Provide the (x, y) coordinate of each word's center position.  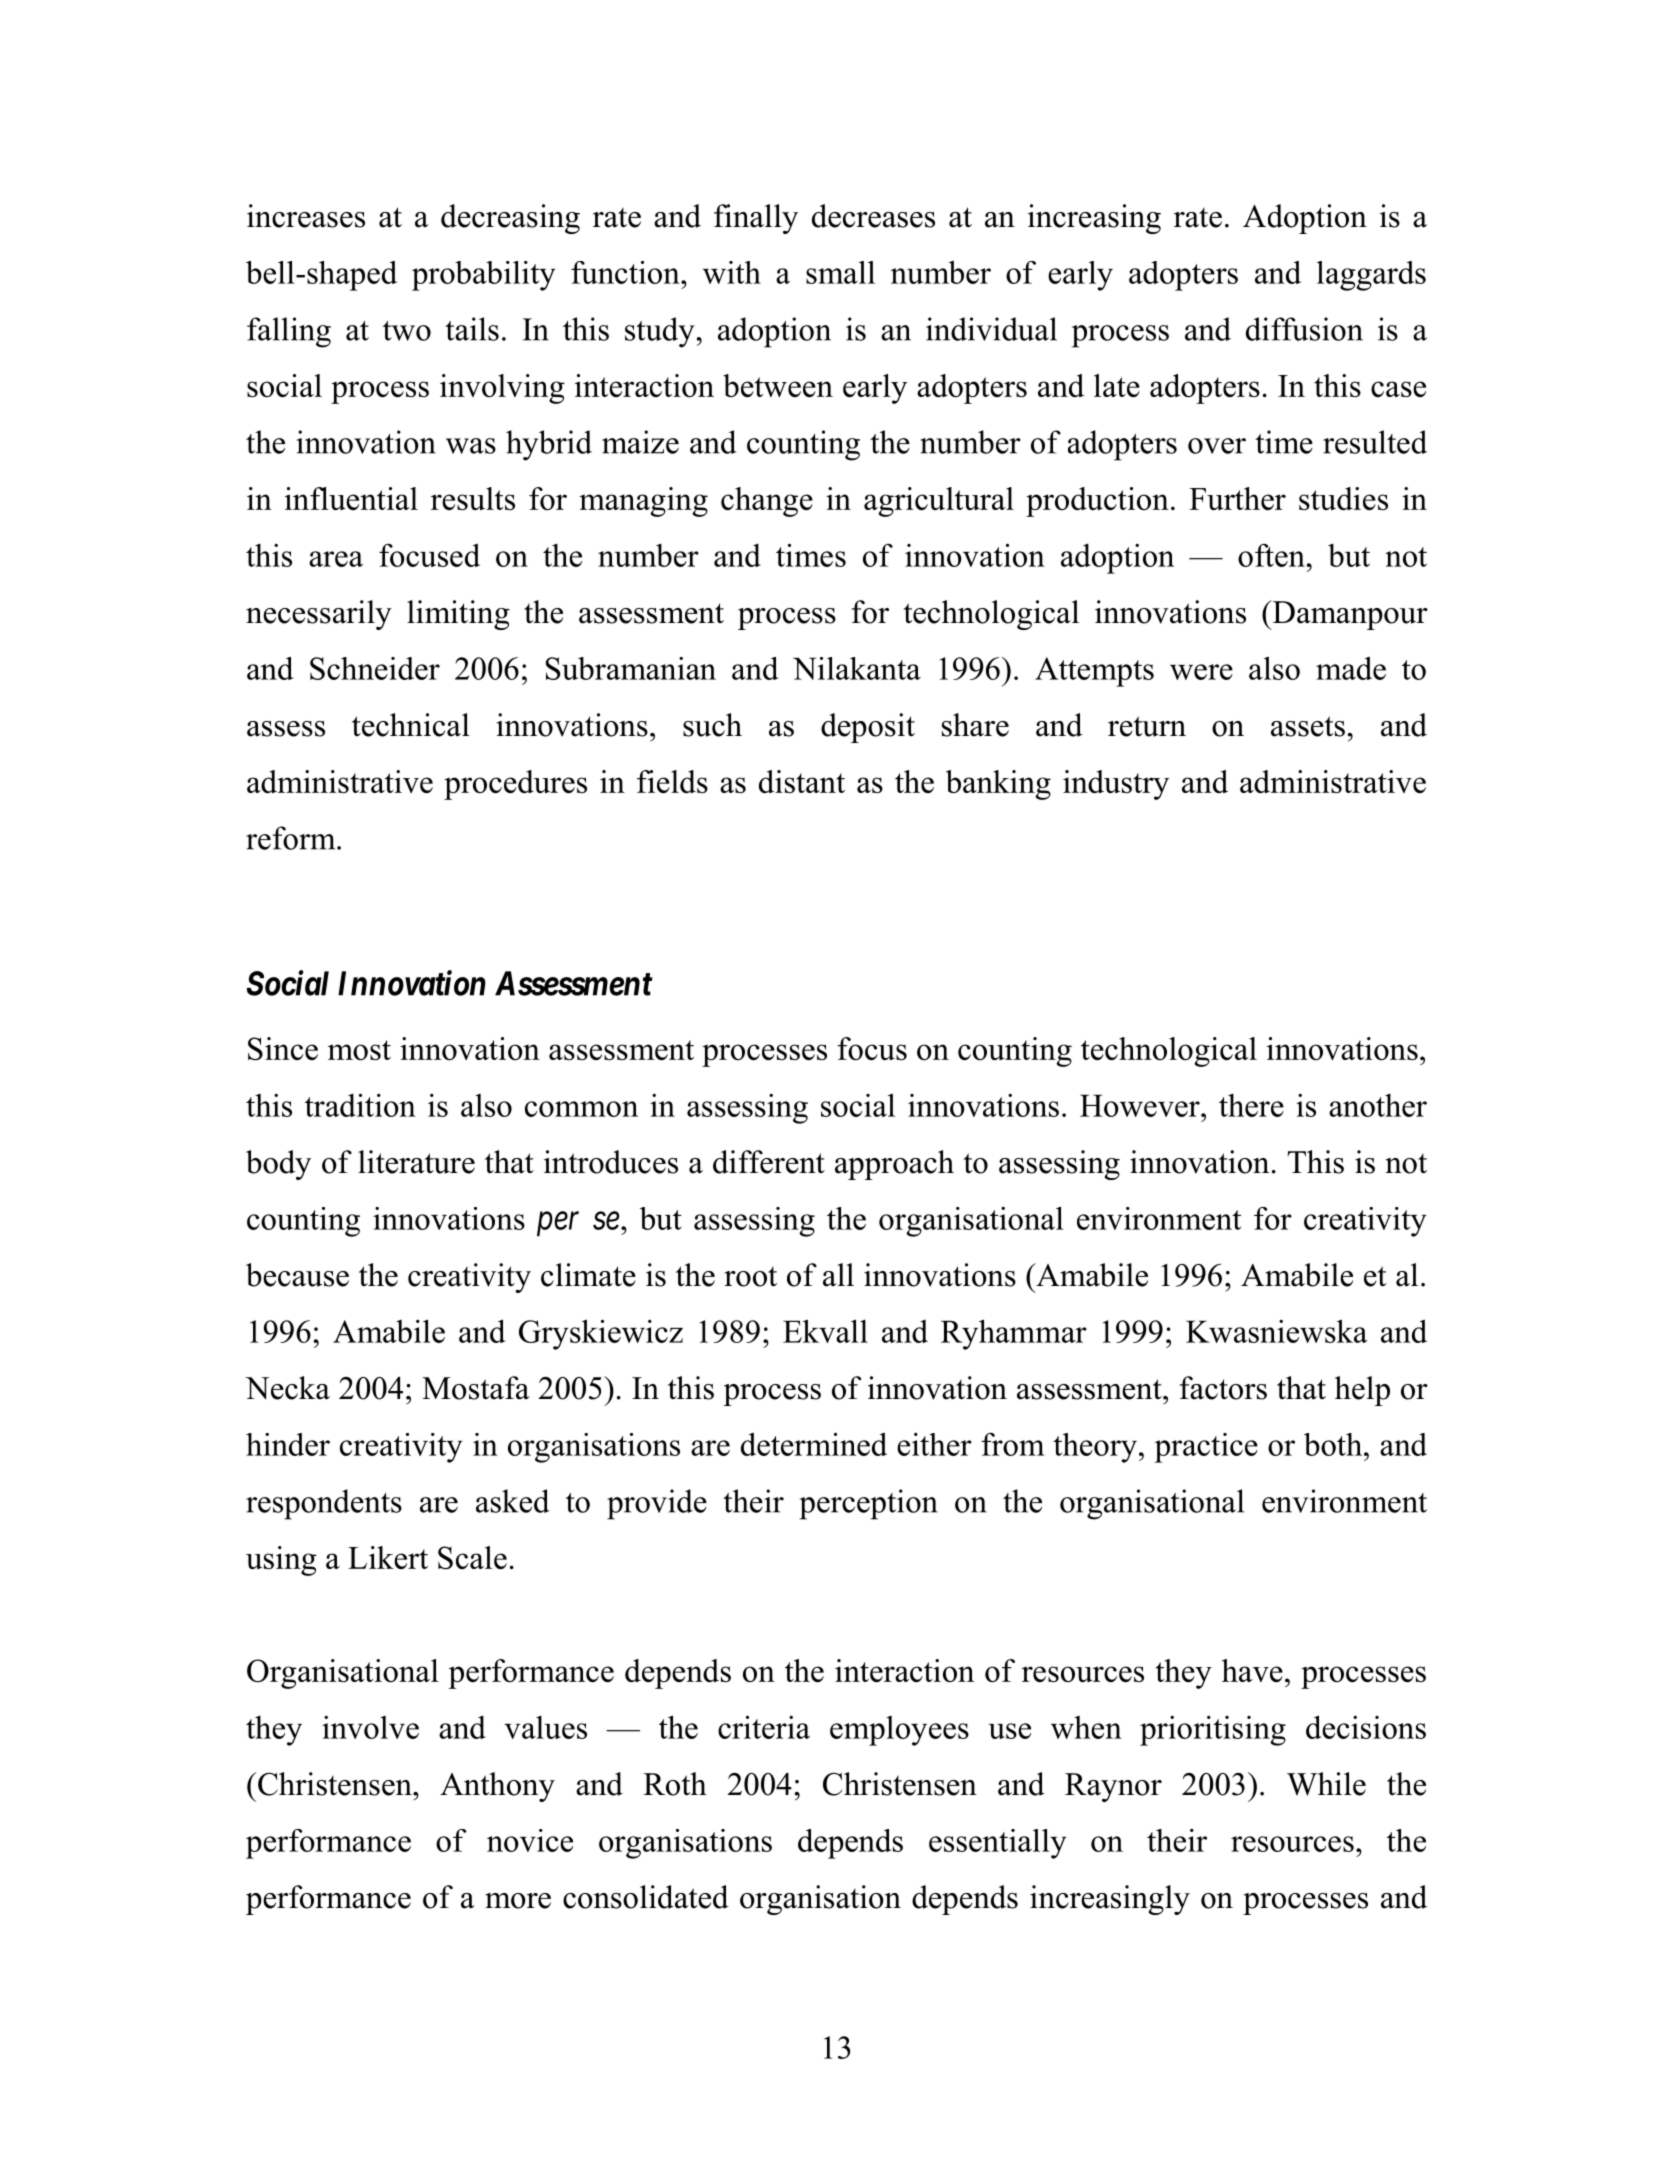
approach (894, 1165)
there (1251, 1105)
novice (530, 1840)
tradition (360, 1105)
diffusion (1304, 329)
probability (484, 276)
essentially (998, 1844)
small (840, 272)
